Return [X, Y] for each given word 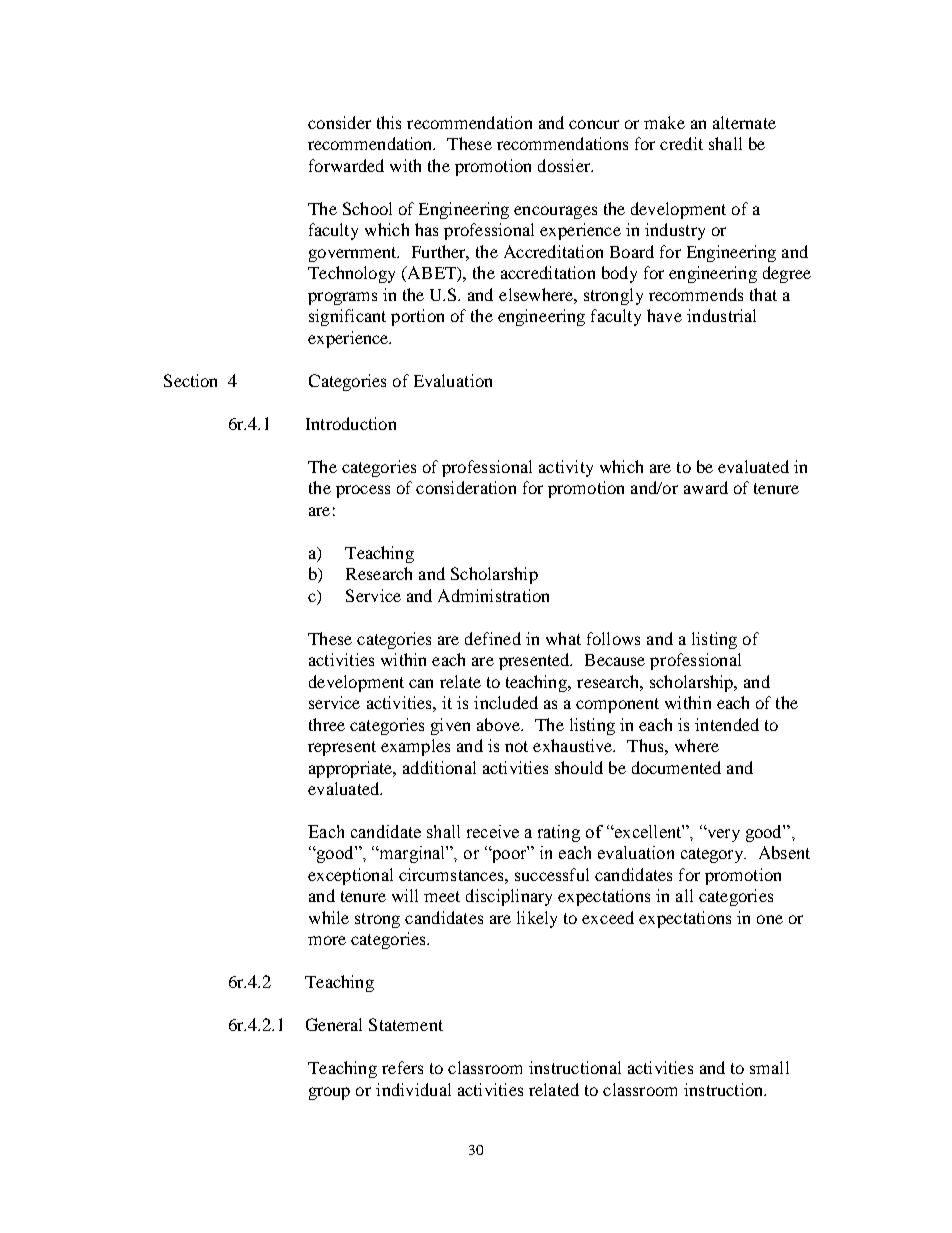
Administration [493, 595]
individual [413, 1089]
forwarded [346, 165]
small [769, 1067]
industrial [721, 315]
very [722, 835]
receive [493, 831]
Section [190, 380]
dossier [565, 165]
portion [417, 317]
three [327, 724]
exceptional [350, 876]
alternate [744, 122]
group [329, 1093]
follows [613, 638]
